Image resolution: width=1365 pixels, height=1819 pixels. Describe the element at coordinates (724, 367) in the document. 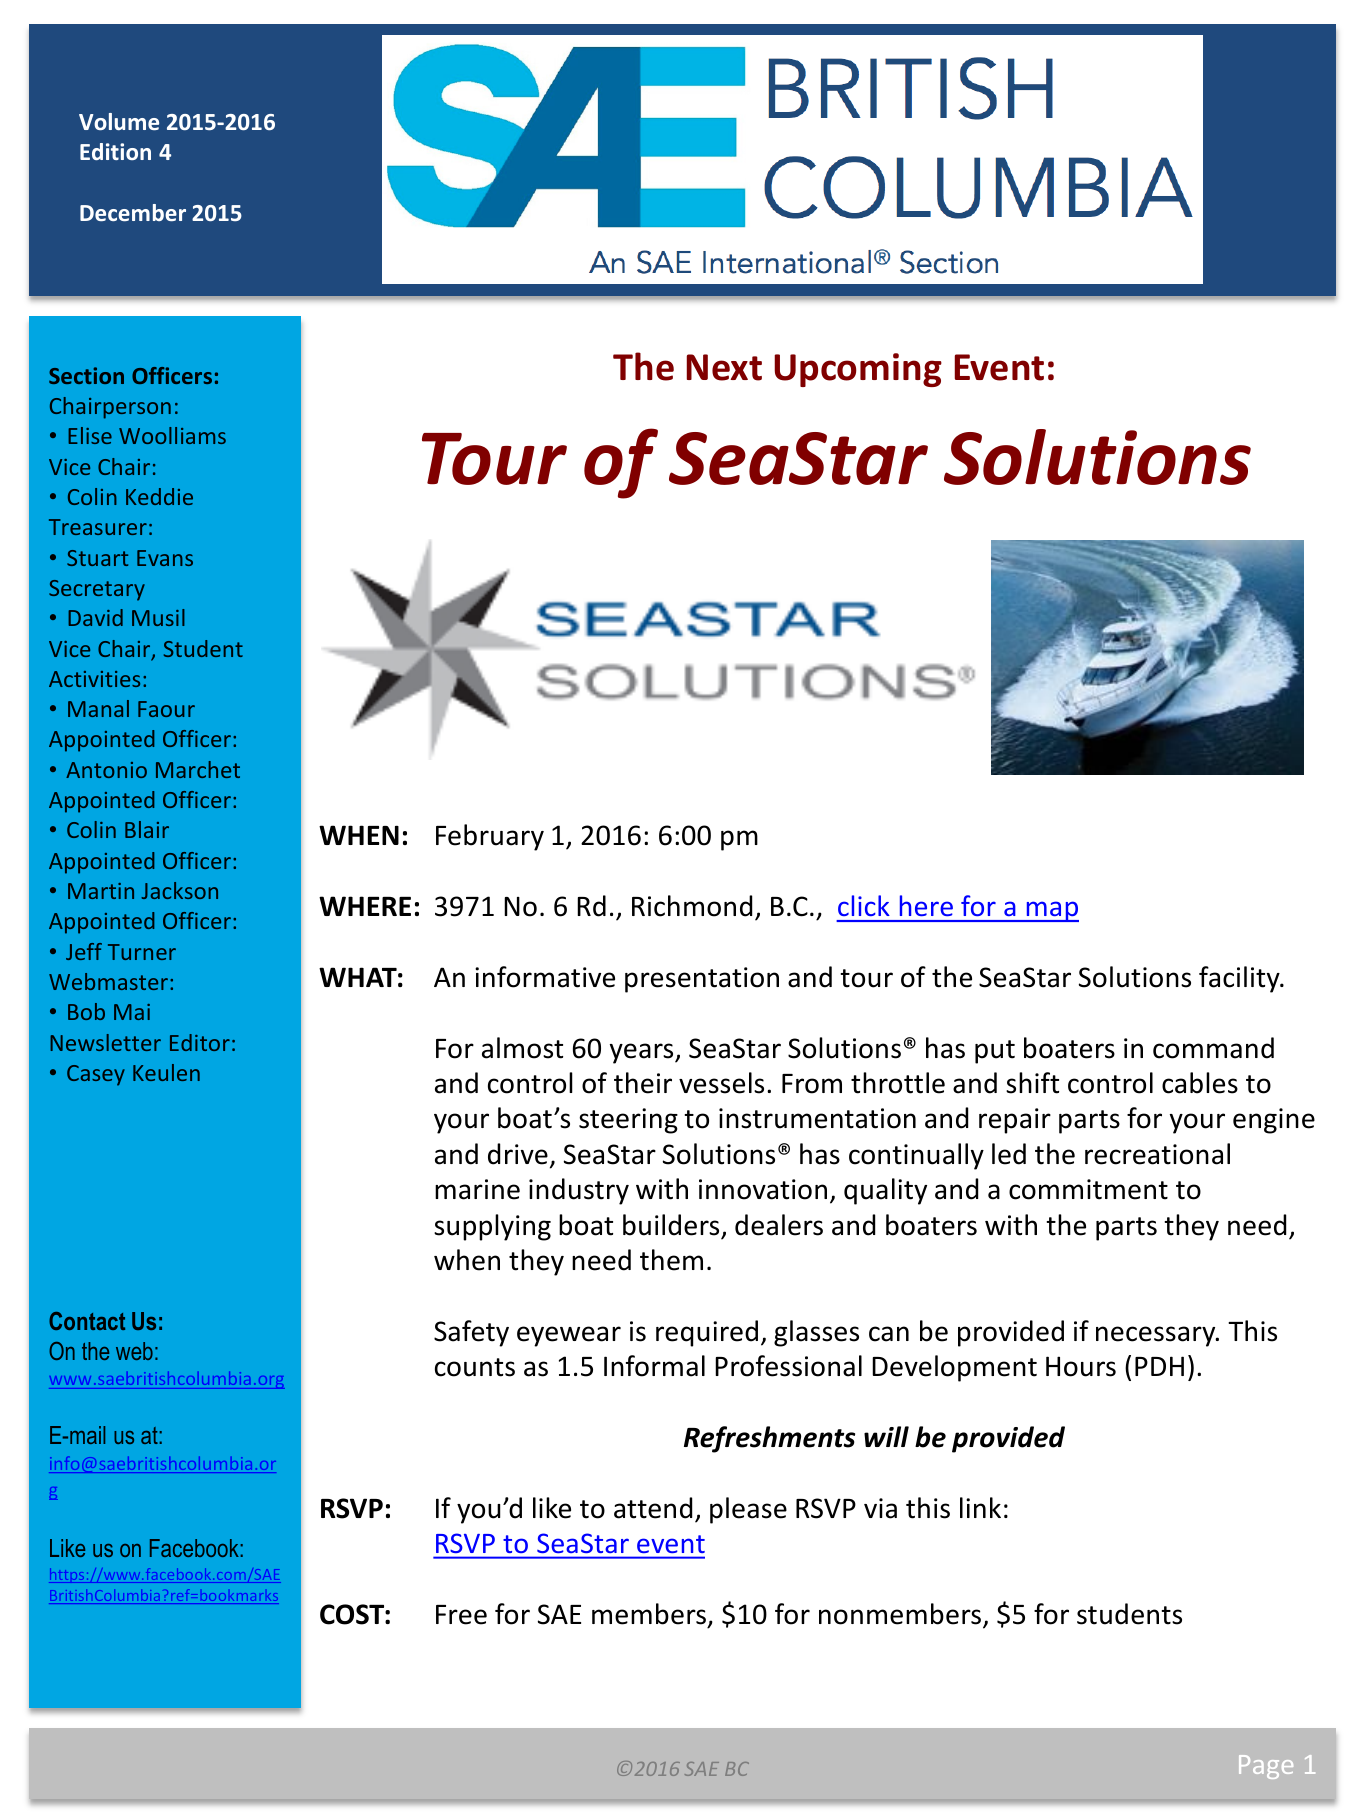

I see `Next` at that location.
